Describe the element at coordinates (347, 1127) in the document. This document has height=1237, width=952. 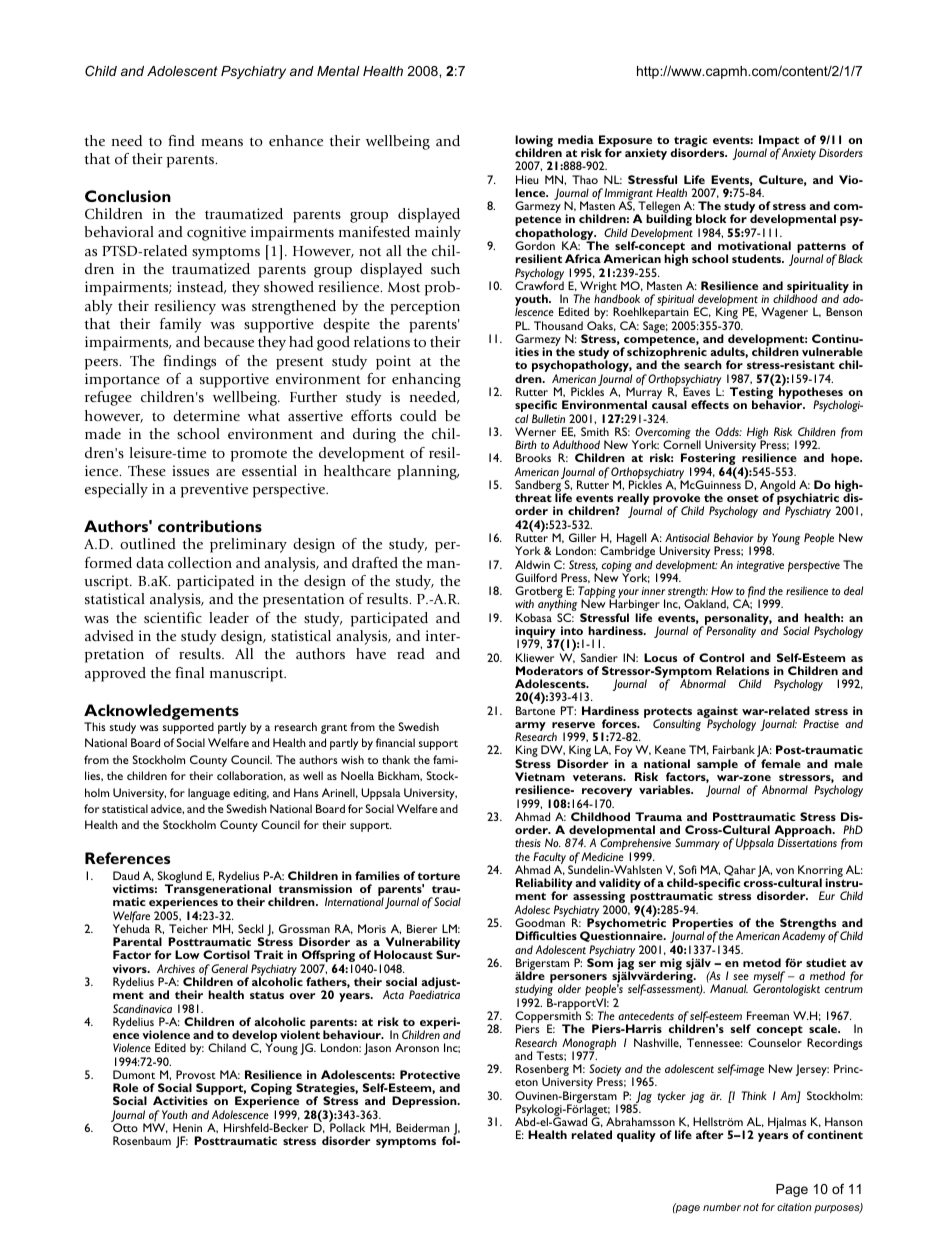
I see `Pollack` at that location.
